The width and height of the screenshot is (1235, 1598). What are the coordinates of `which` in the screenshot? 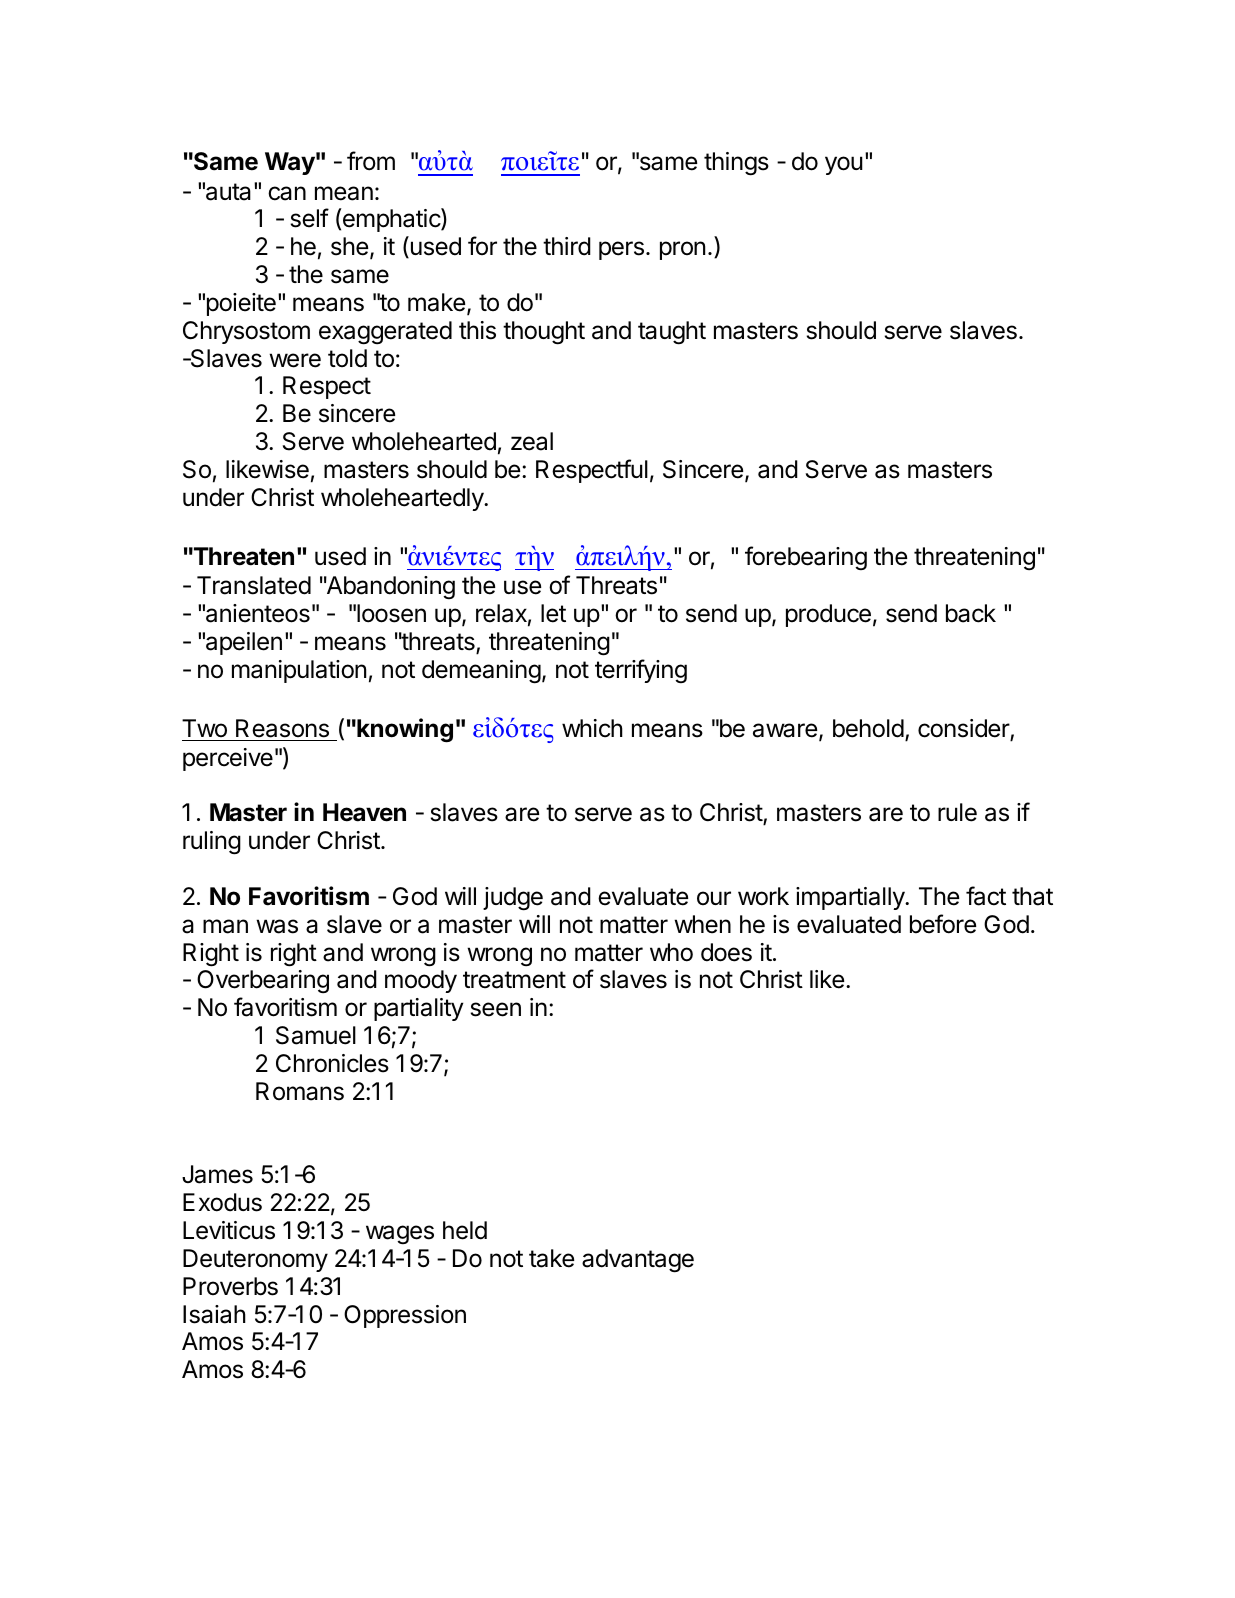 It's located at (592, 728).
